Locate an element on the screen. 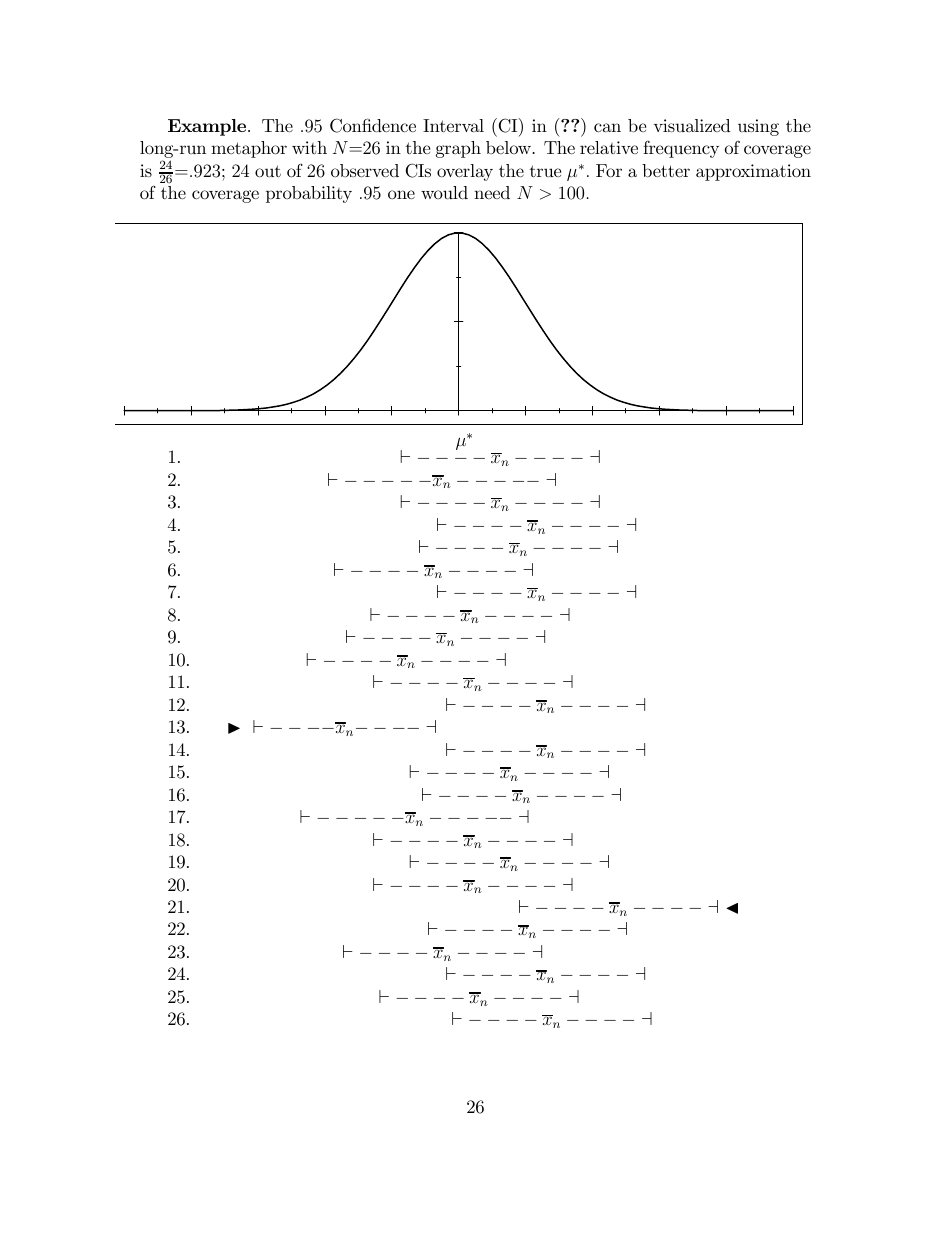  frequency is located at coordinates (681, 149).
